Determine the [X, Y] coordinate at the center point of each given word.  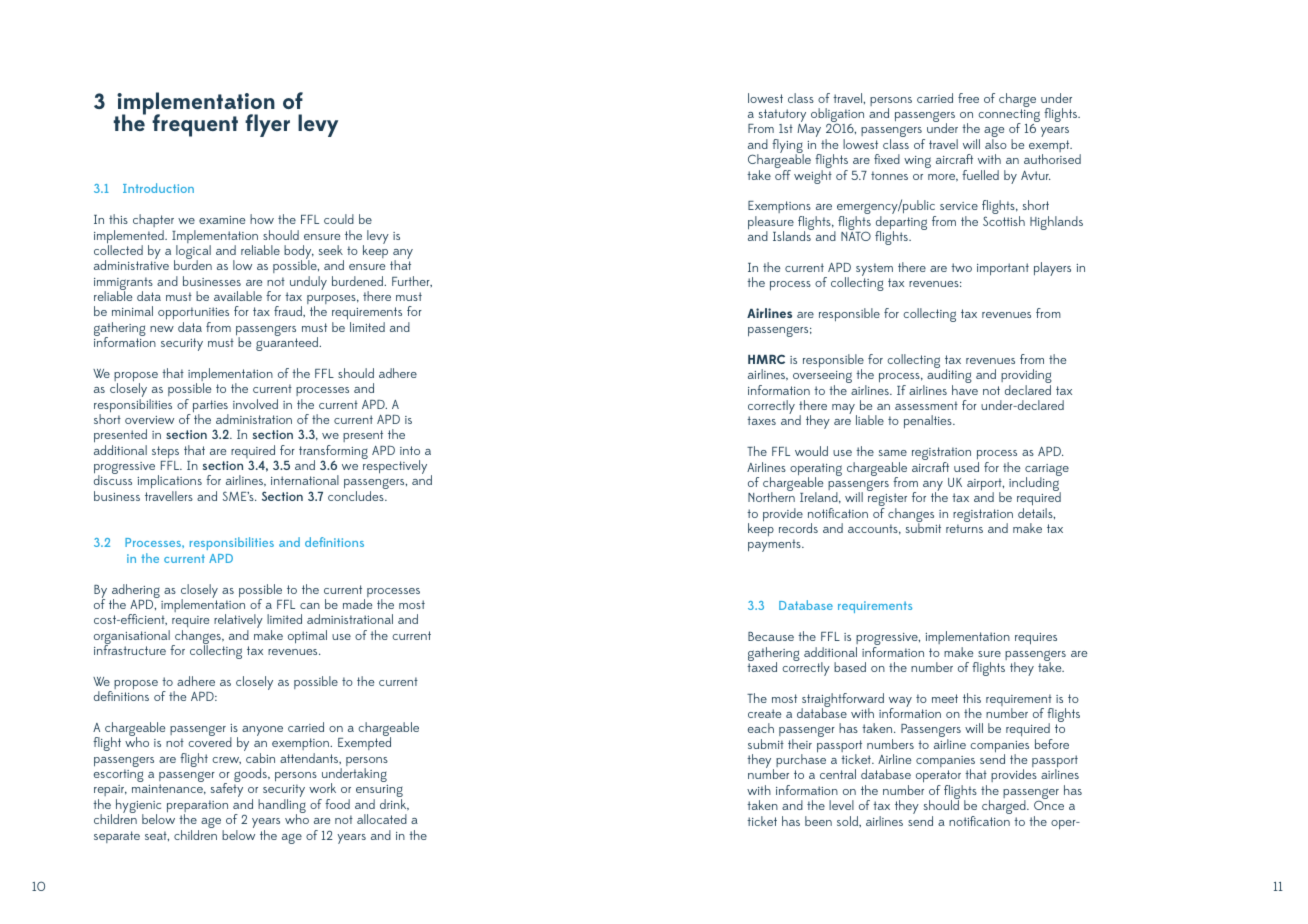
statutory [783, 117]
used [966, 467]
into [410, 450]
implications [169, 483]
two [961, 267]
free [968, 98]
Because [771, 636]
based [850, 667]
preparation [197, 807]
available [238, 296]
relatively [238, 622]
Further [412, 281]
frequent [195, 125]
